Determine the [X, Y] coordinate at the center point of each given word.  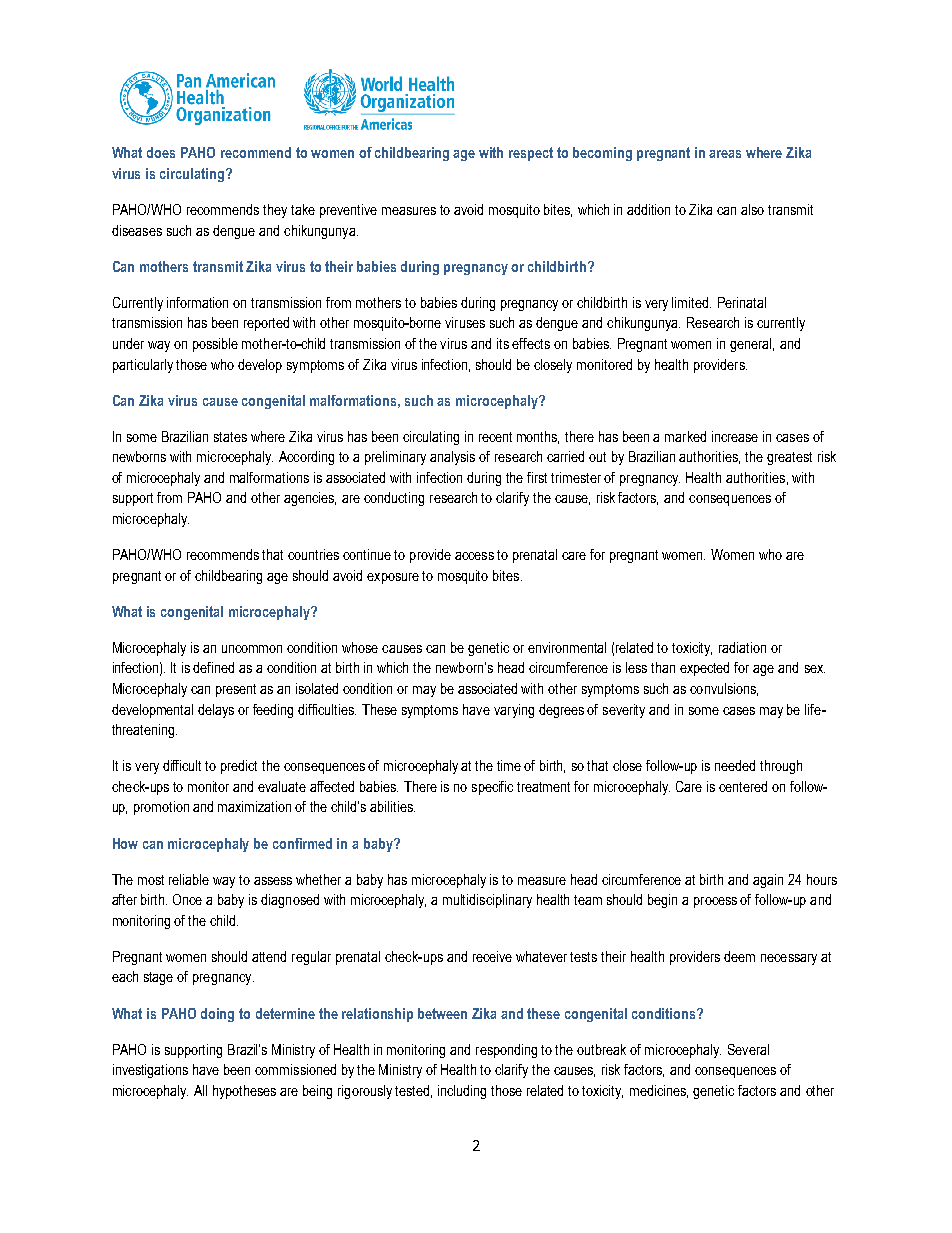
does [161, 152]
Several [748, 1049]
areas [725, 154]
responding [506, 1051]
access [474, 556]
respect [531, 154]
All [200, 1090]
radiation [742, 647]
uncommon [252, 649]
